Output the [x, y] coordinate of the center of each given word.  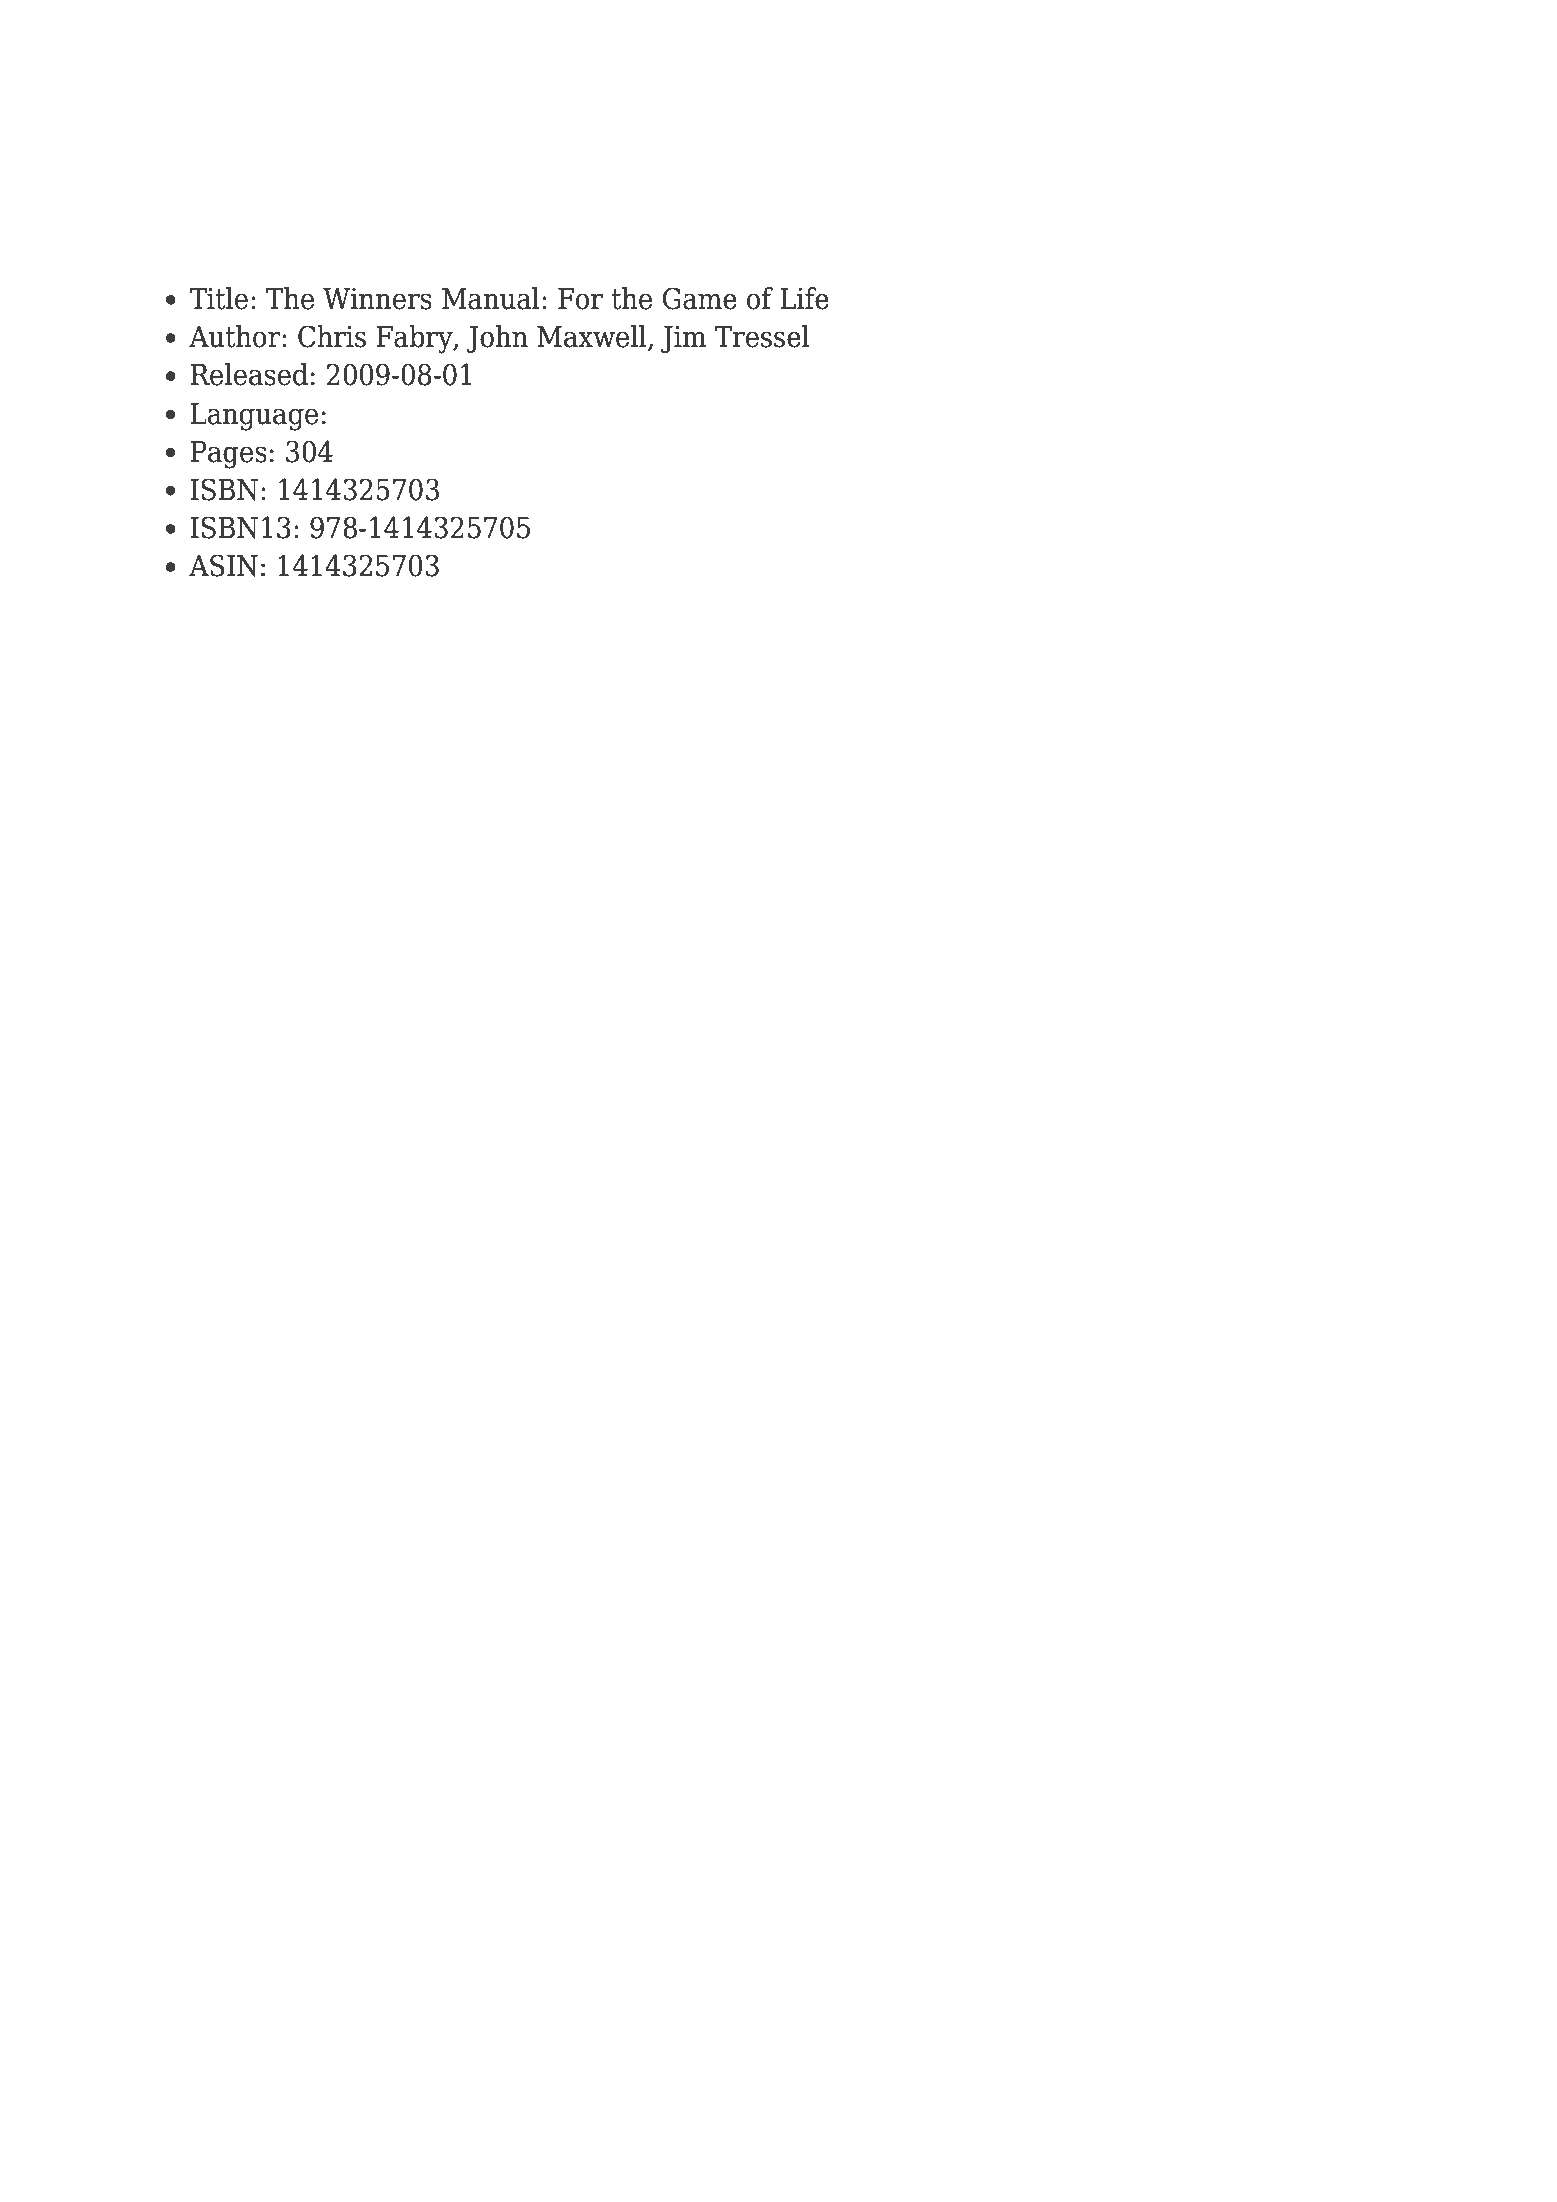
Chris [332, 336]
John [497, 339]
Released [249, 374]
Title [218, 298]
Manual [491, 298]
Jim [683, 339]
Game [700, 298]
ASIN [223, 565]
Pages [229, 455]
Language [254, 417]
